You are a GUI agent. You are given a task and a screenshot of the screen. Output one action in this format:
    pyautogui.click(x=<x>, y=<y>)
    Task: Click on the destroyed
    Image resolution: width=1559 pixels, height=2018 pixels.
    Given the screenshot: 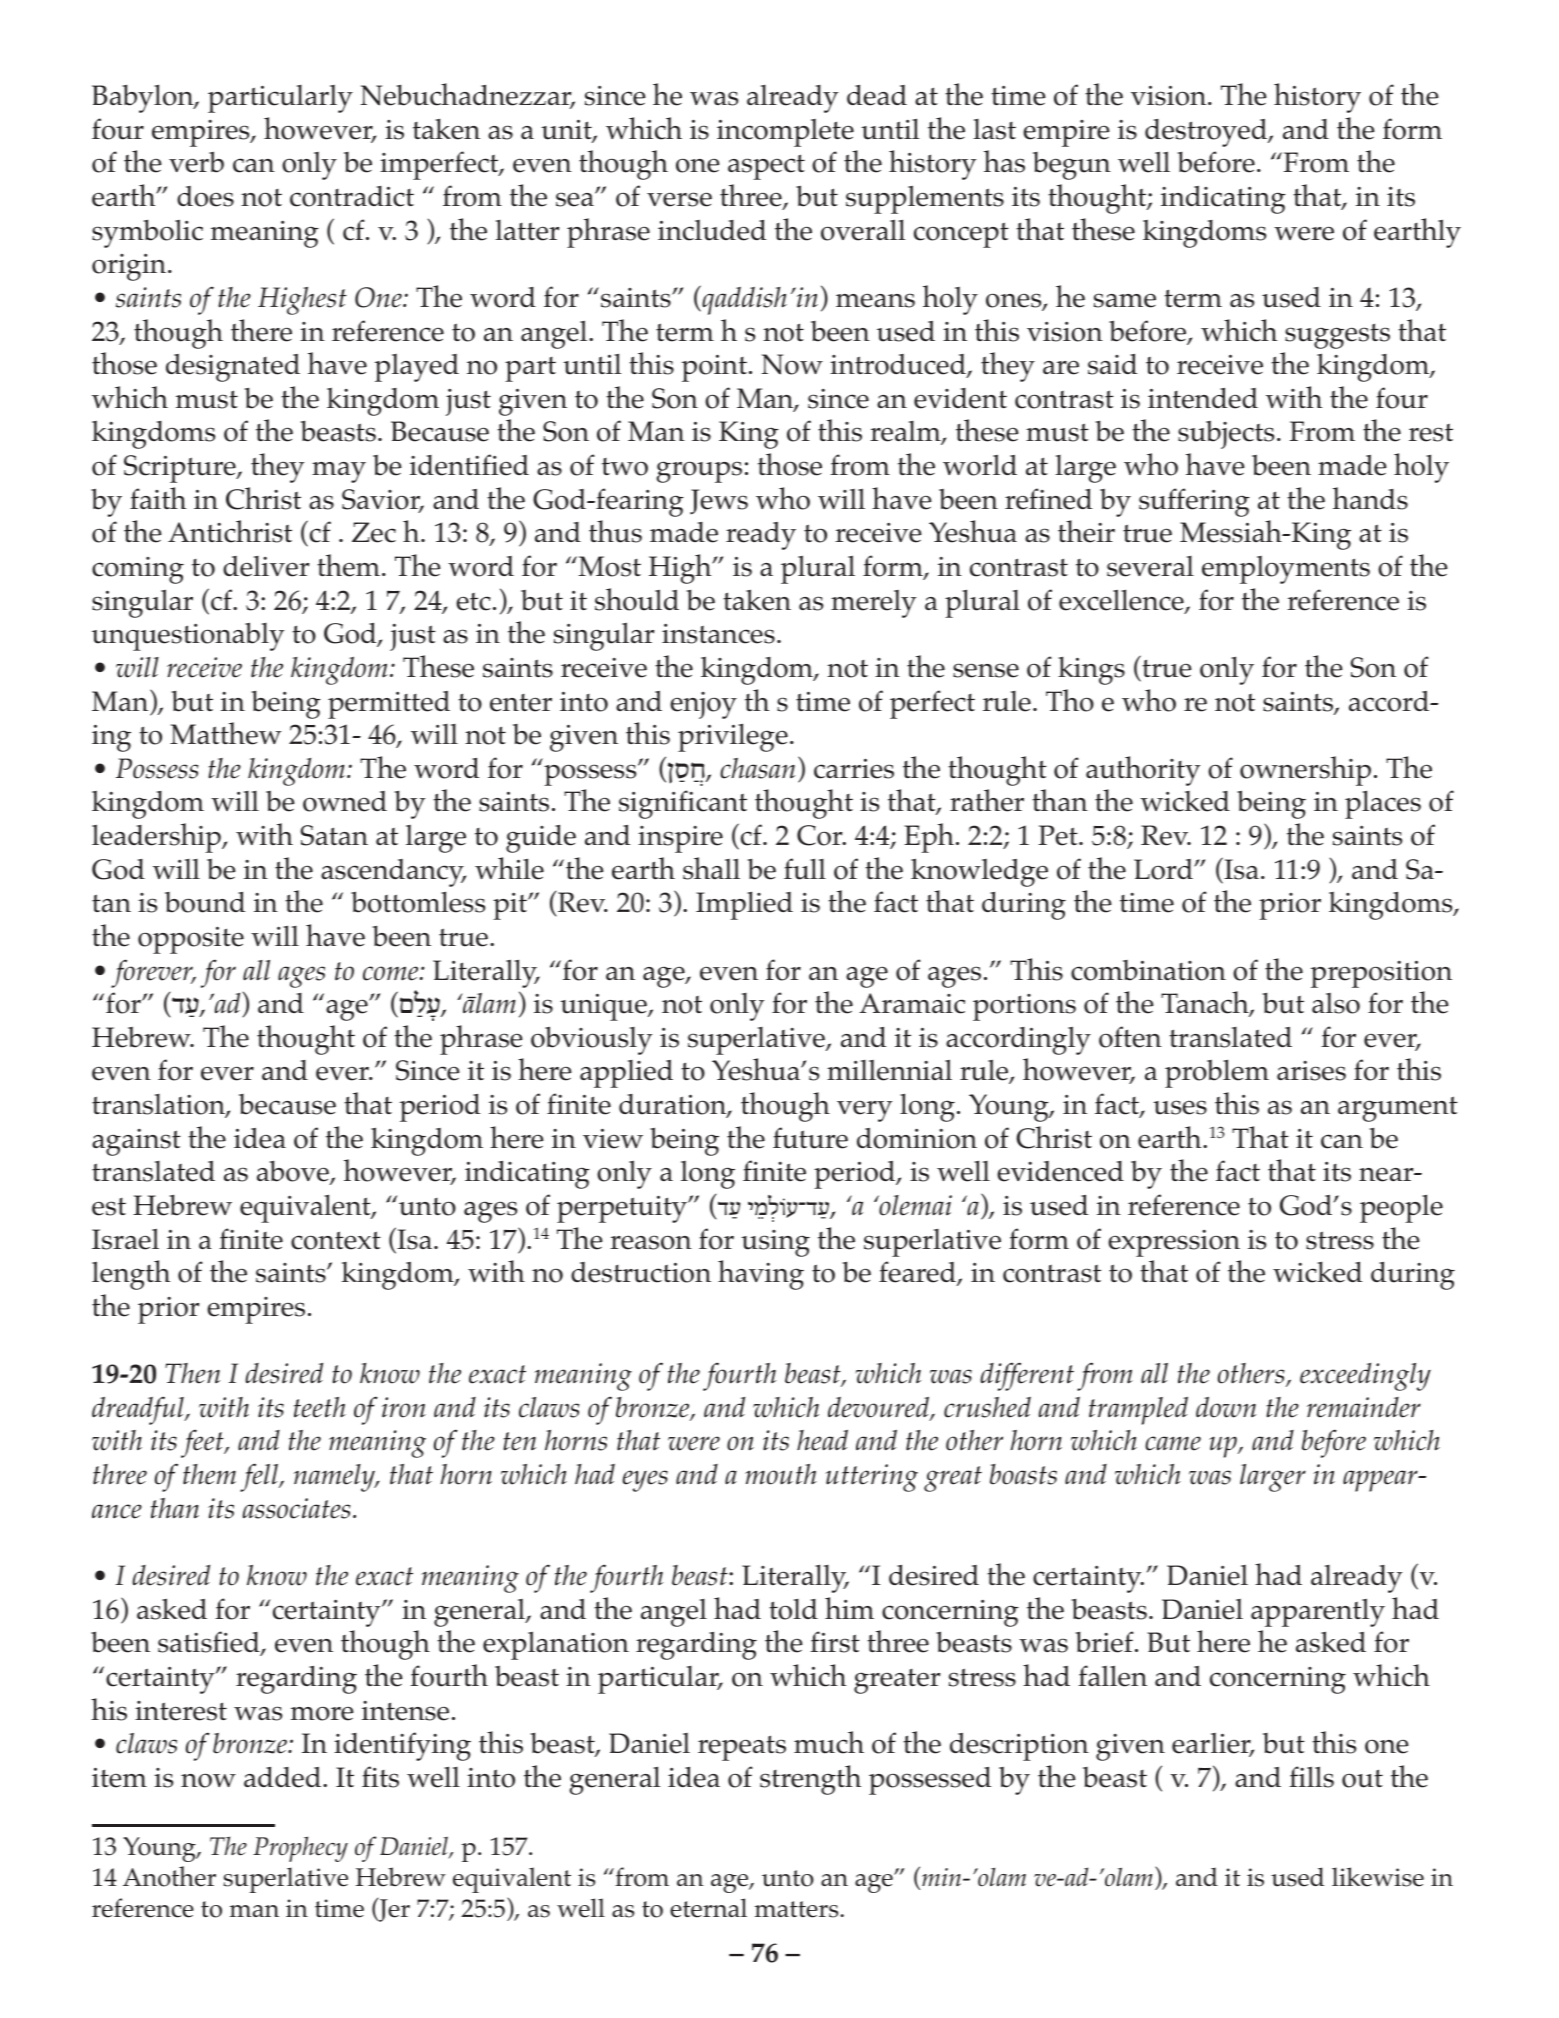 What is the action you would take?
    pyautogui.click(x=1207, y=133)
